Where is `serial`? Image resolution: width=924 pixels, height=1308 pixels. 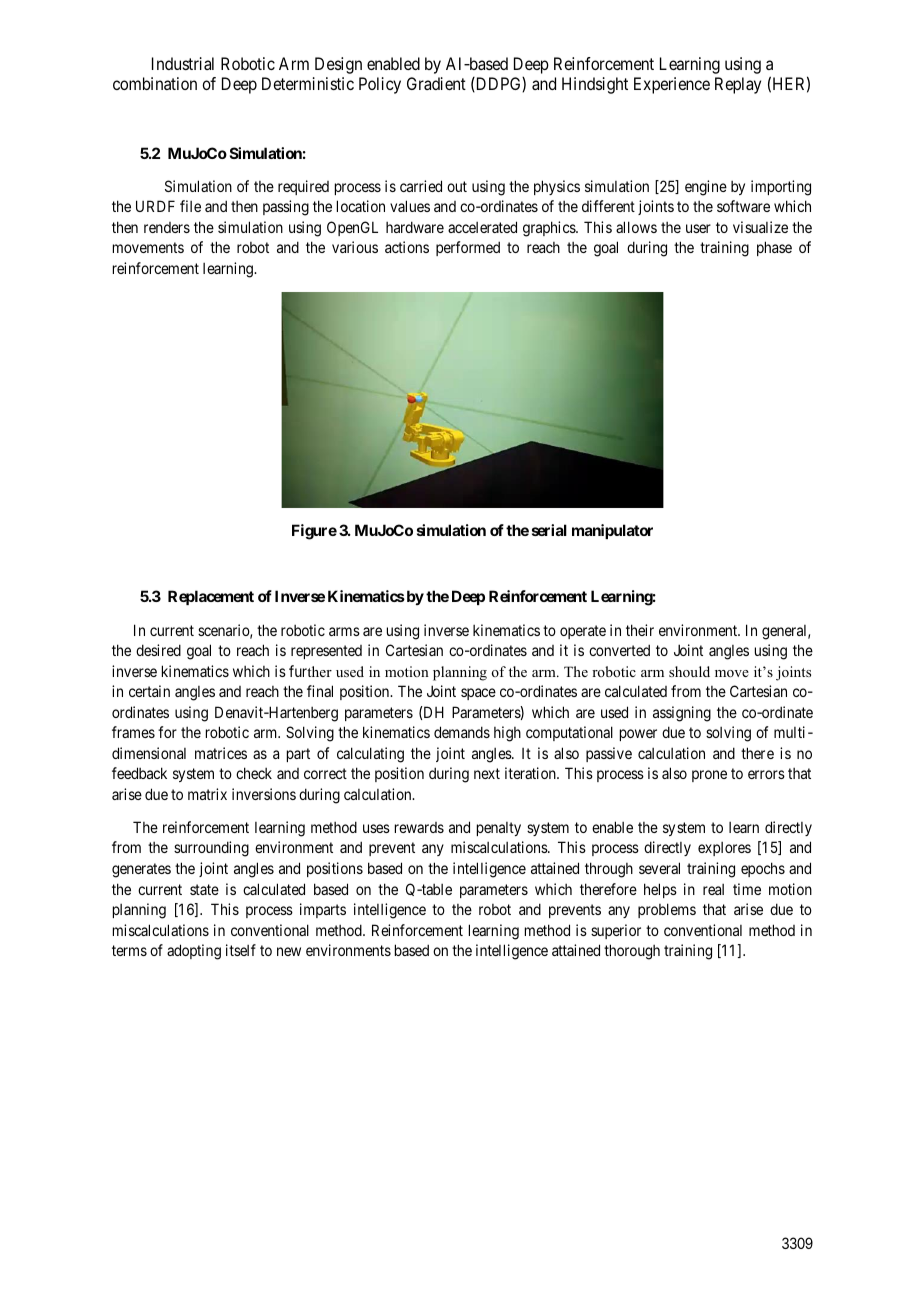
serial is located at coordinates (549, 530).
